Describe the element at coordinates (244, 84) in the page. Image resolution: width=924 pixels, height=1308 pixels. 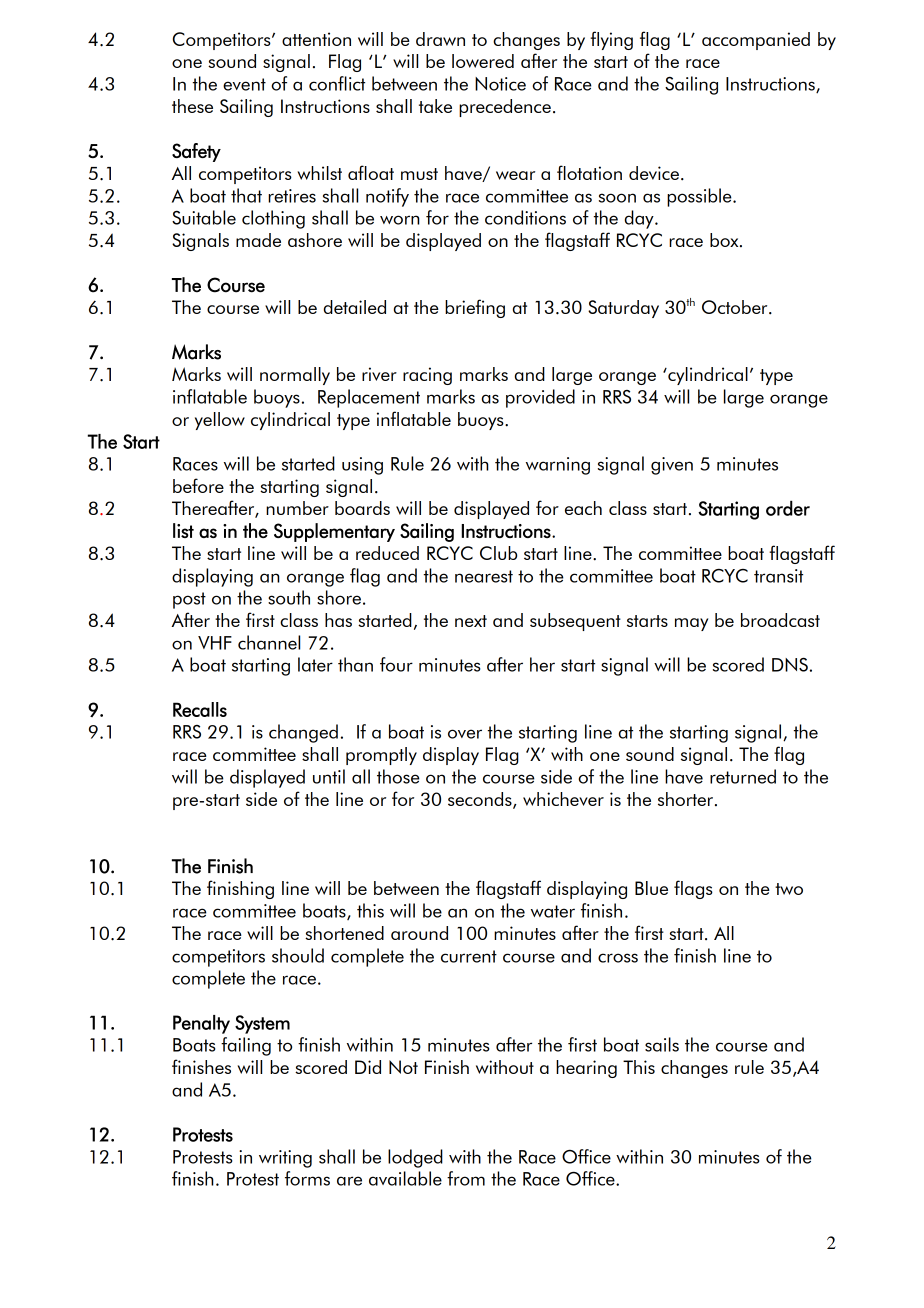
I see `event` at that location.
